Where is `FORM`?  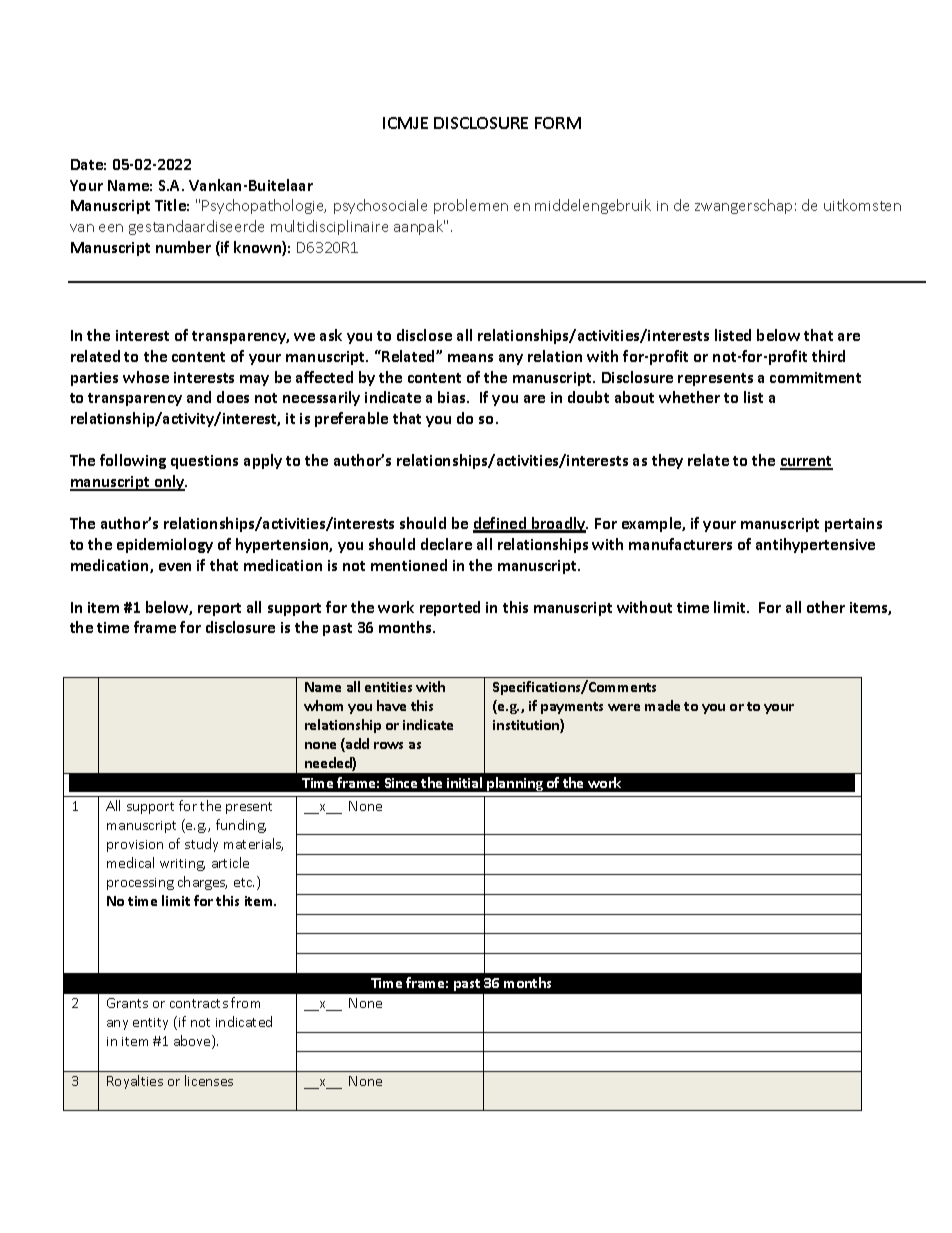 FORM is located at coordinates (558, 123).
